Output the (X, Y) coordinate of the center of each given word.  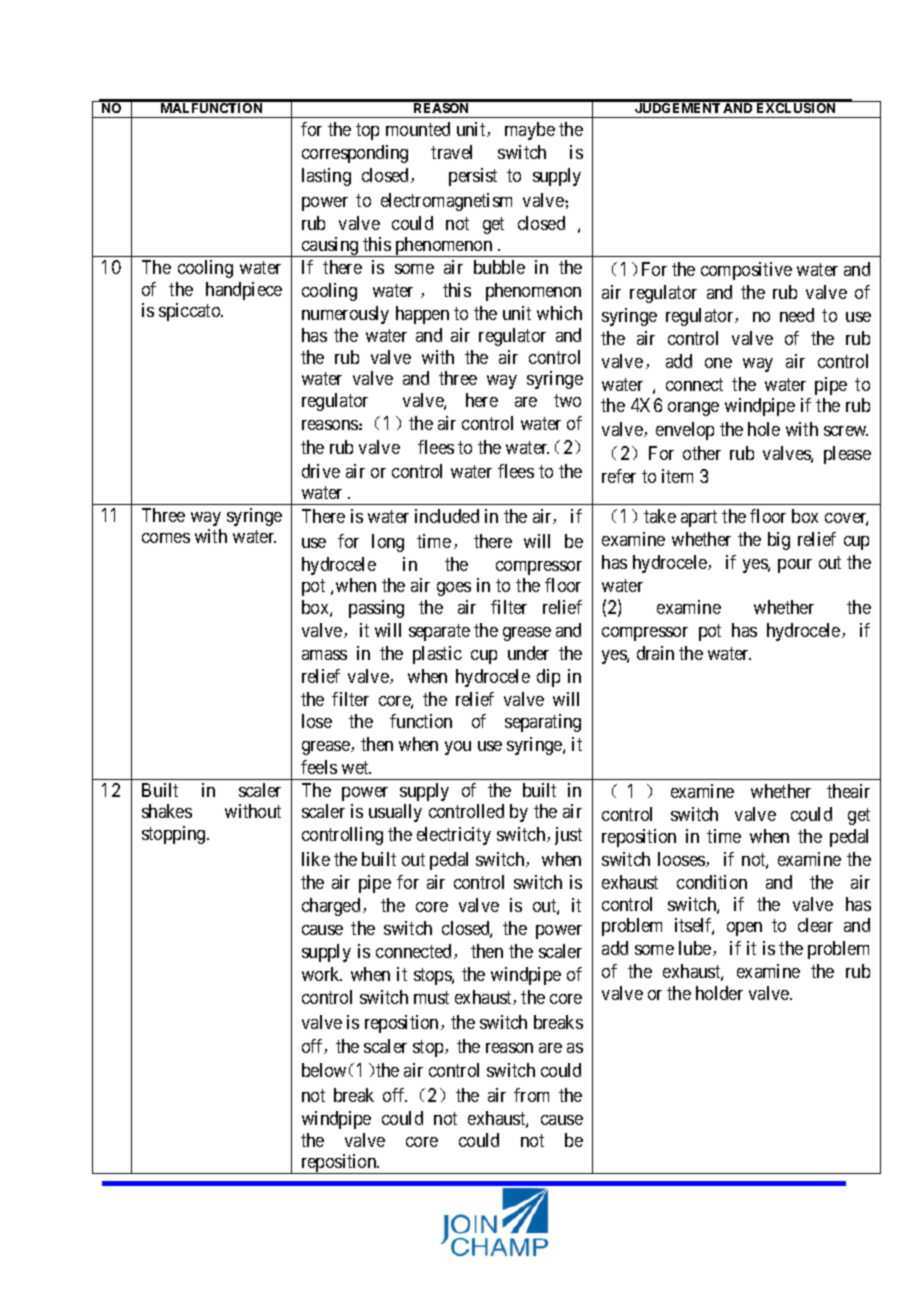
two (567, 400)
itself (694, 926)
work (322, 974)
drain (655, 653)
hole (764, 429)
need (797, 315)
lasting (326, 177)
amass (324, 655)
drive (321, 471)
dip (548, 678)
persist (473, 177)
